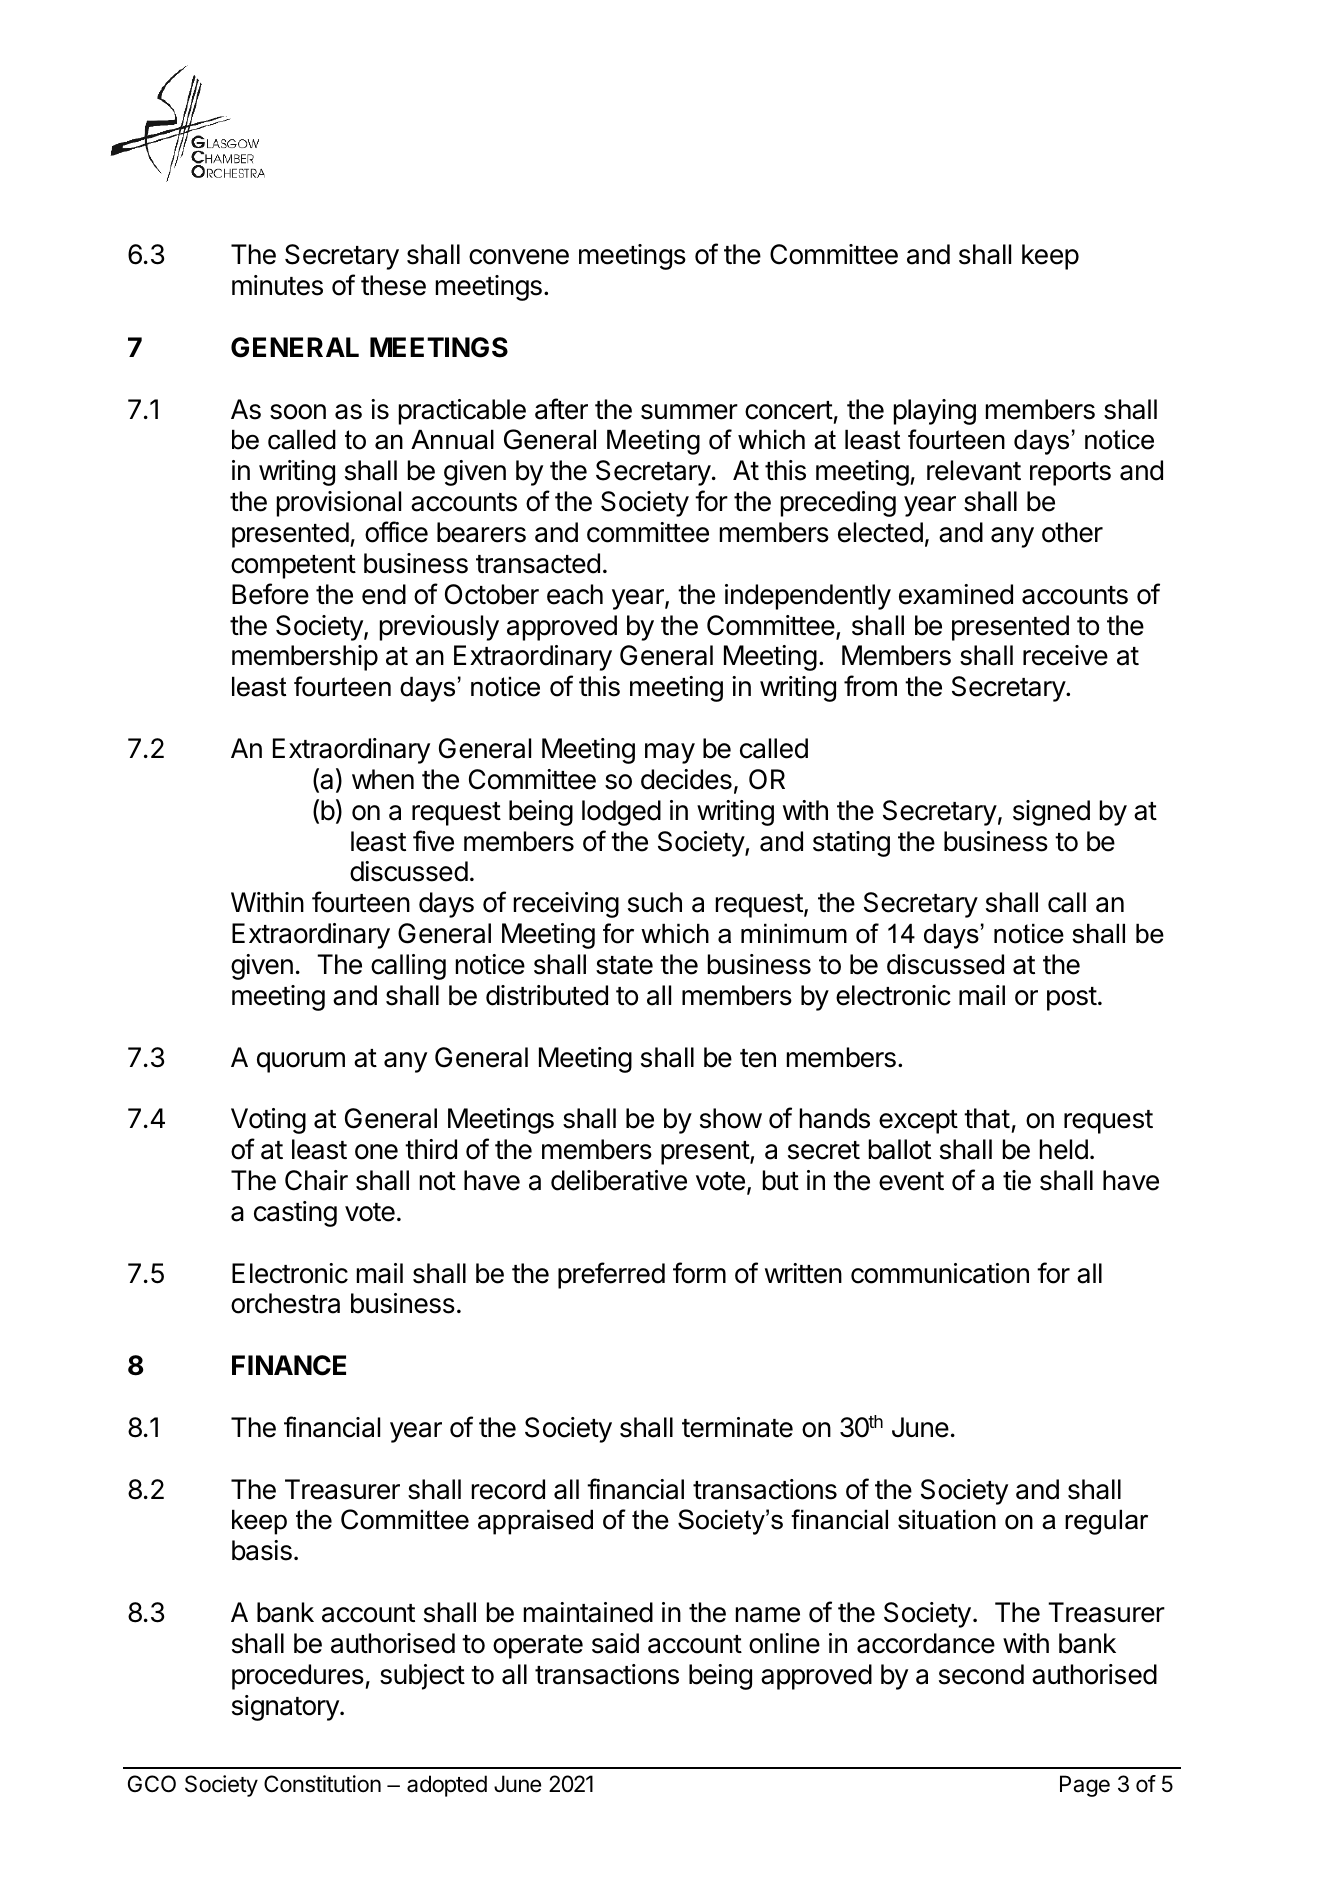 The height and width of the screenshot is (1882, 1330). What do you see at coordinates (615, 1643) in the screenshot?
I see `said` at bounding box center [615, 1643].
